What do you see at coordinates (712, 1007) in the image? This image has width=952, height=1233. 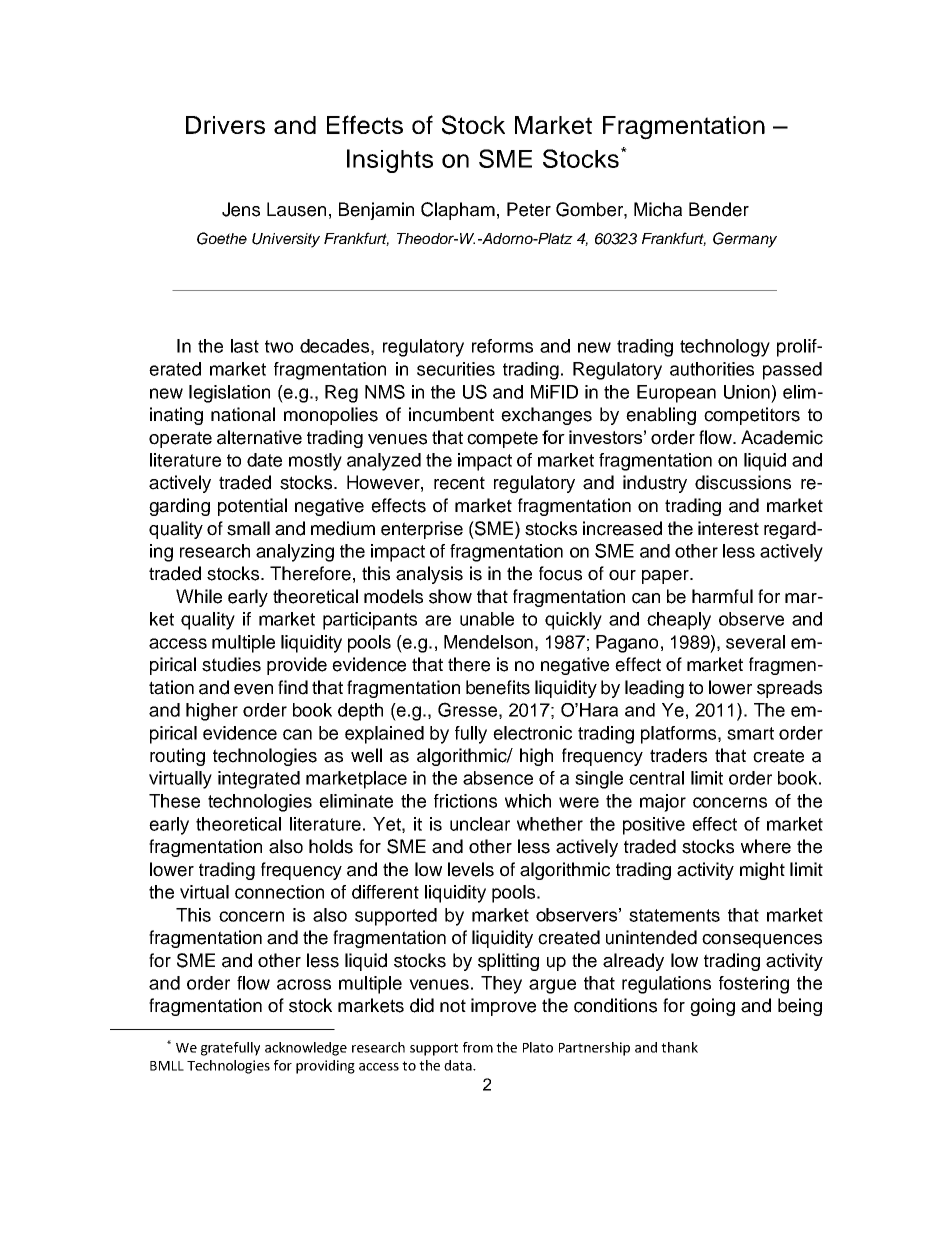 I see `going` at bounding box center [712, 1007].
